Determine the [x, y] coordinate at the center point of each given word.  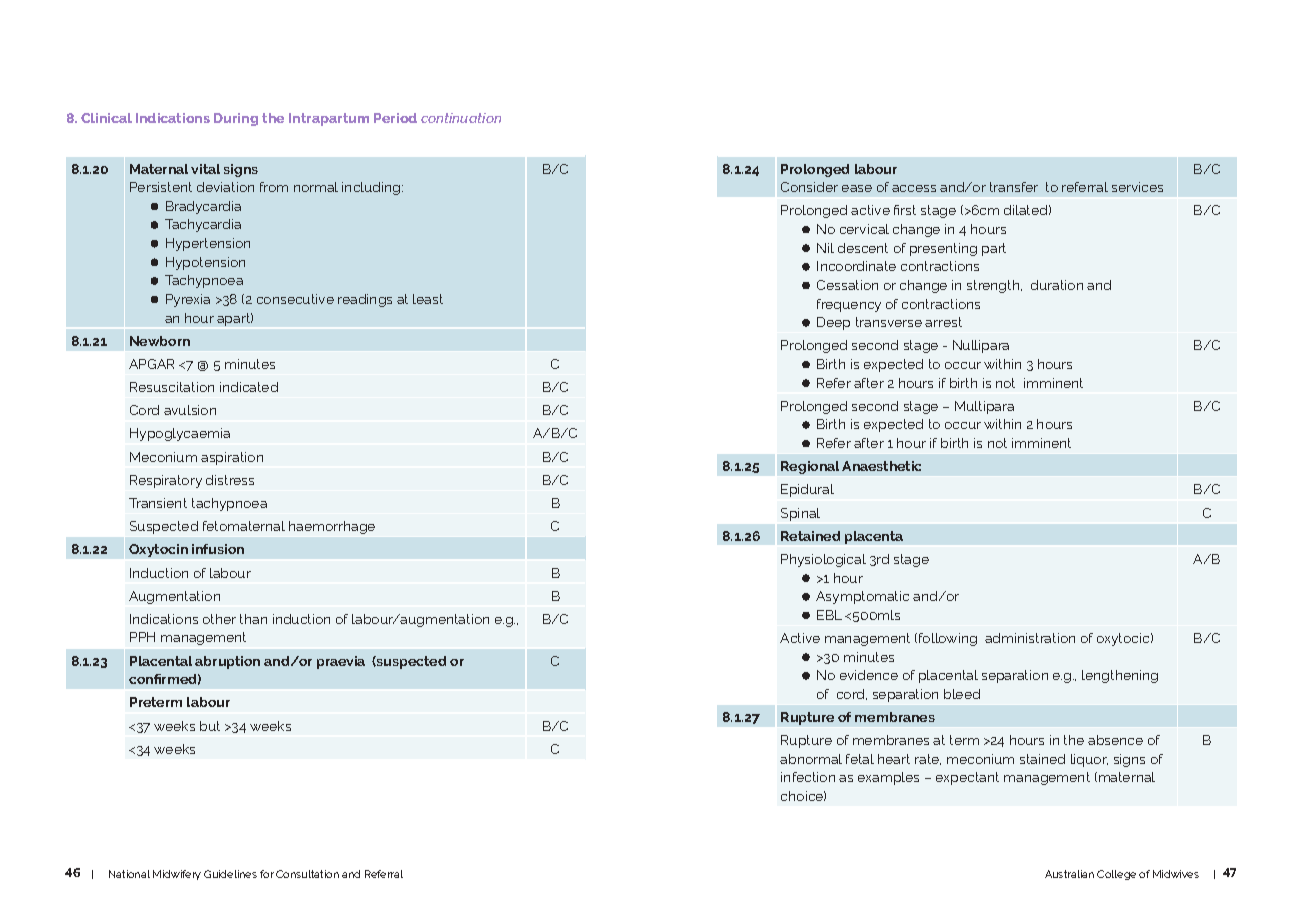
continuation [461, 118]
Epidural [807, 490]
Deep [833, 323]
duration [1057, 285]
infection [808, 777]
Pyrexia [188, 300]
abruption [227, 662]
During [236, 119]
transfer [1014, 187]
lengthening [1120, 676]
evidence [869, 675]
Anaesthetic [881, 466]
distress [230, 480]
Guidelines [230, 874]
